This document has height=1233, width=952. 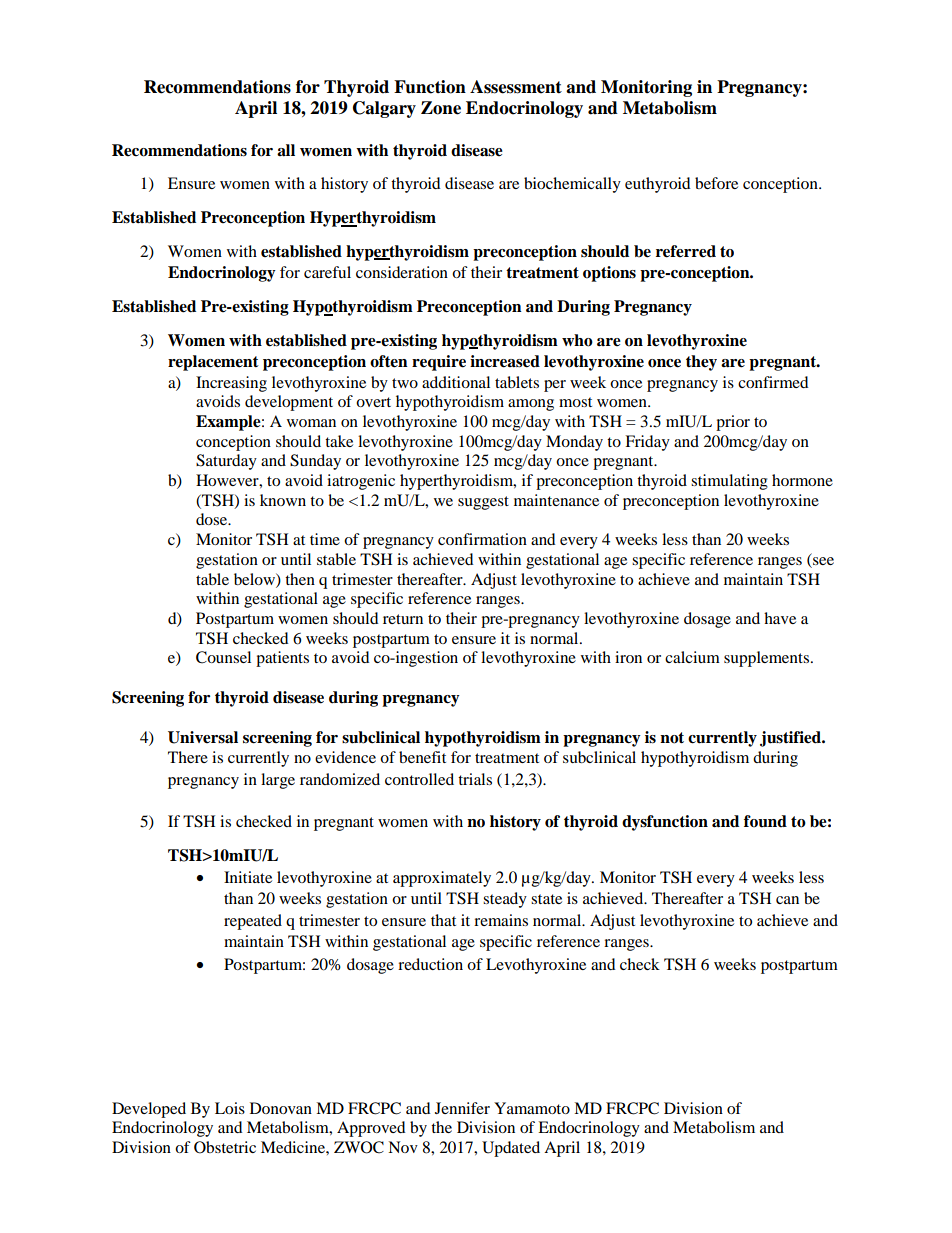 I want to click on confirmed, so click(x=773, y=382).
